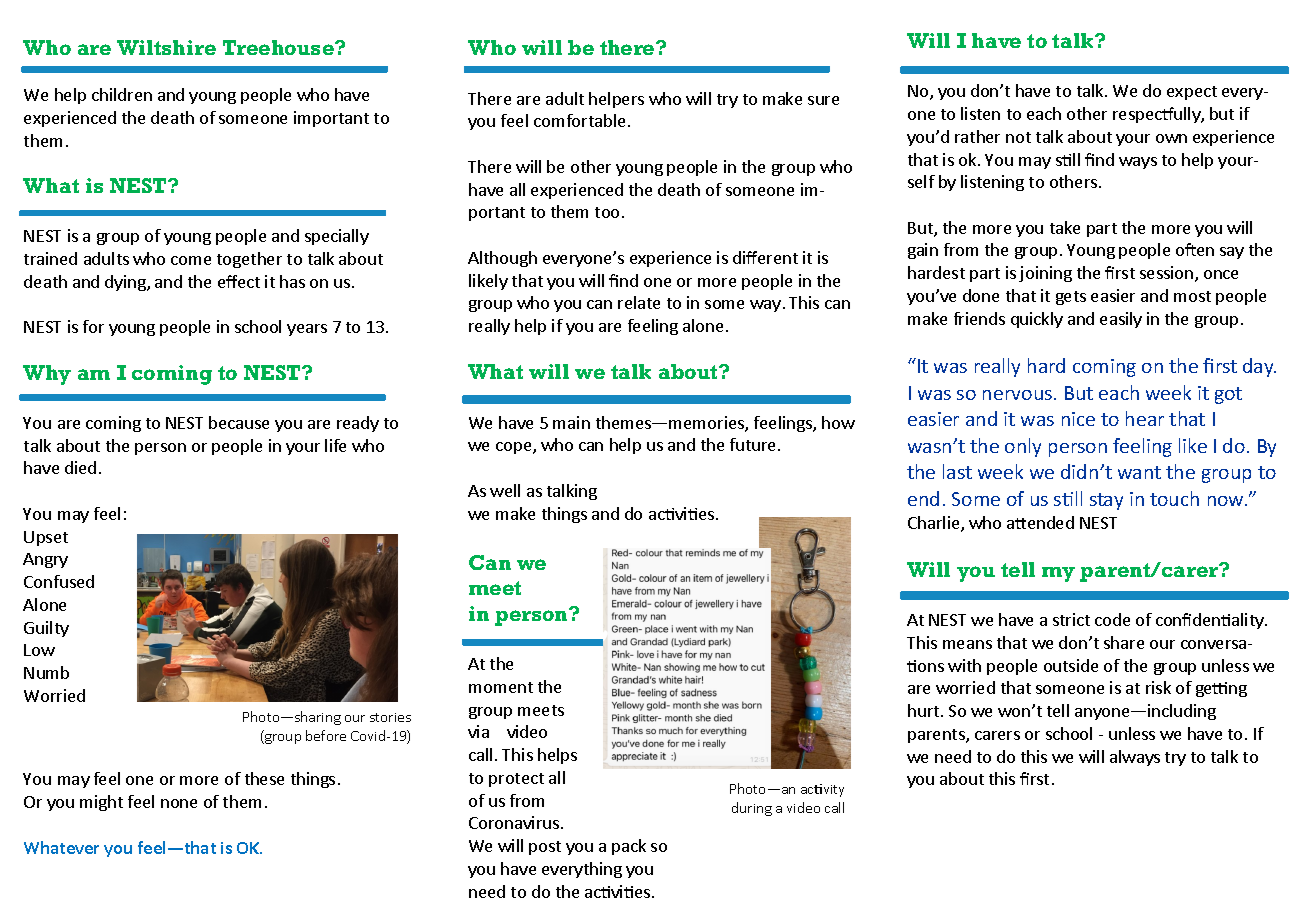 The width and height of the document is (1308, 924). What do you see at coordinates (1139, 472) in the document?
I see `want` at bounding box center [1139, 472].
